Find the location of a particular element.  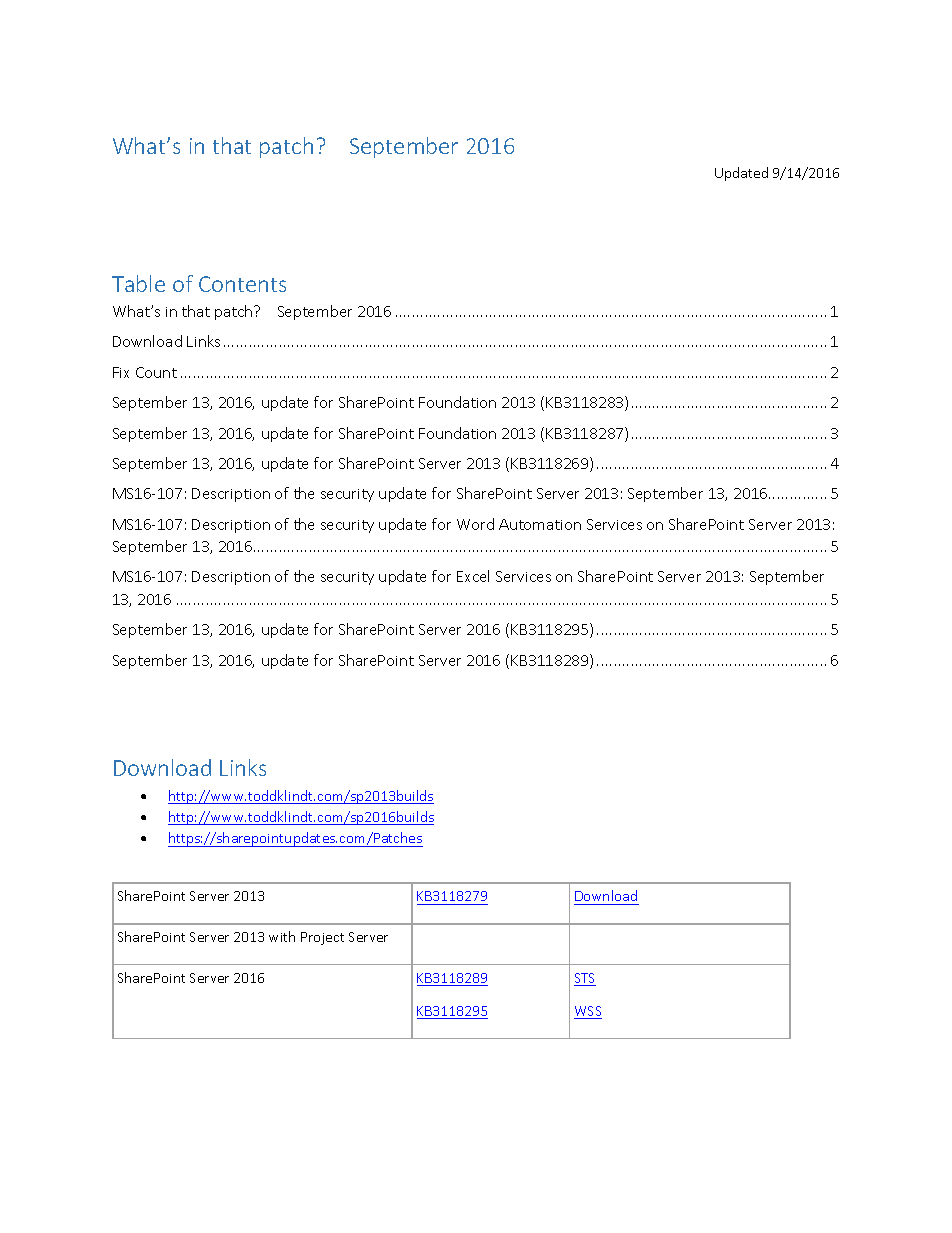

with is located at coordinates (282, 936).
